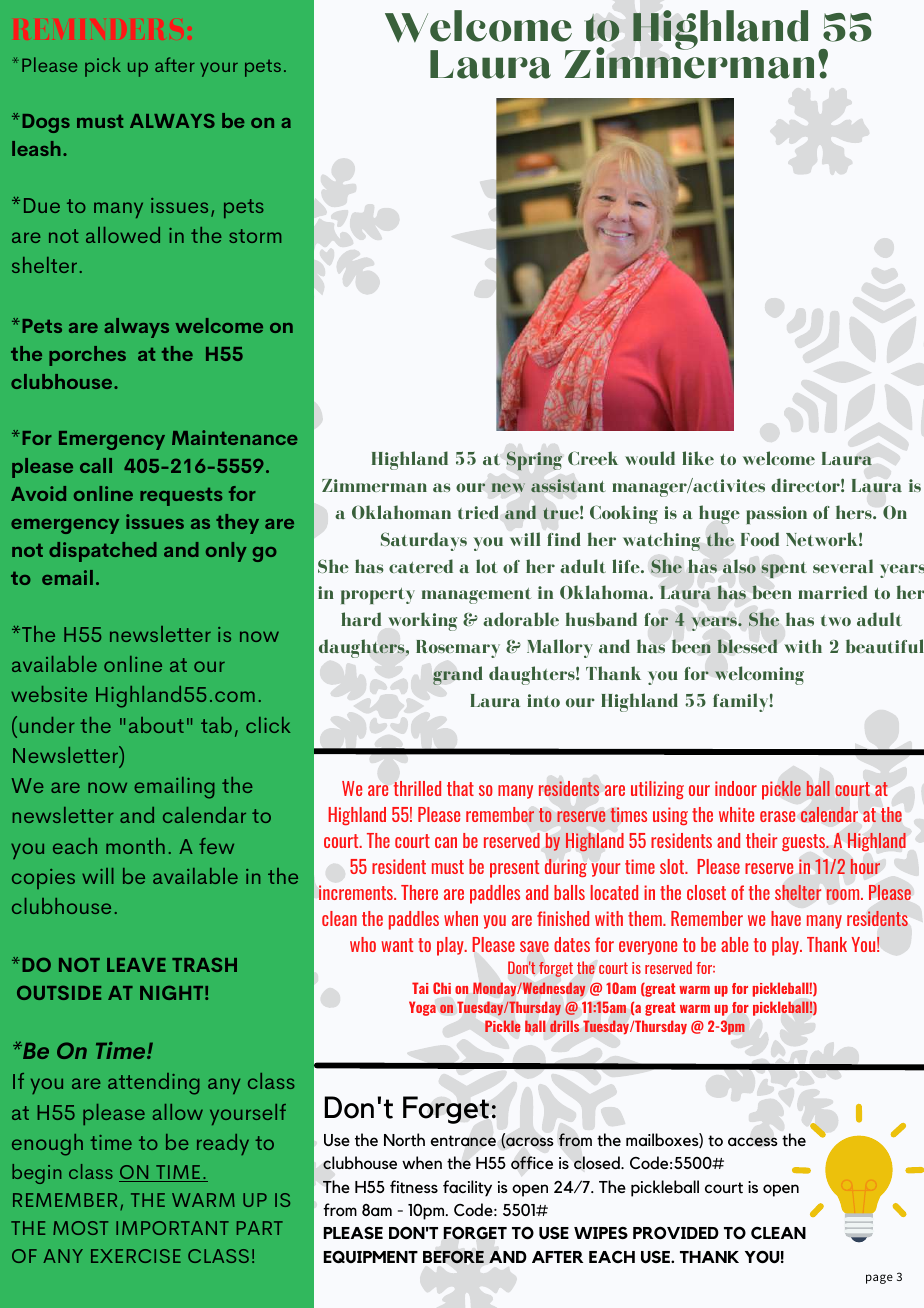 This screenshot has width=924, height=1308. I want to click on like, so click(698, 458).
